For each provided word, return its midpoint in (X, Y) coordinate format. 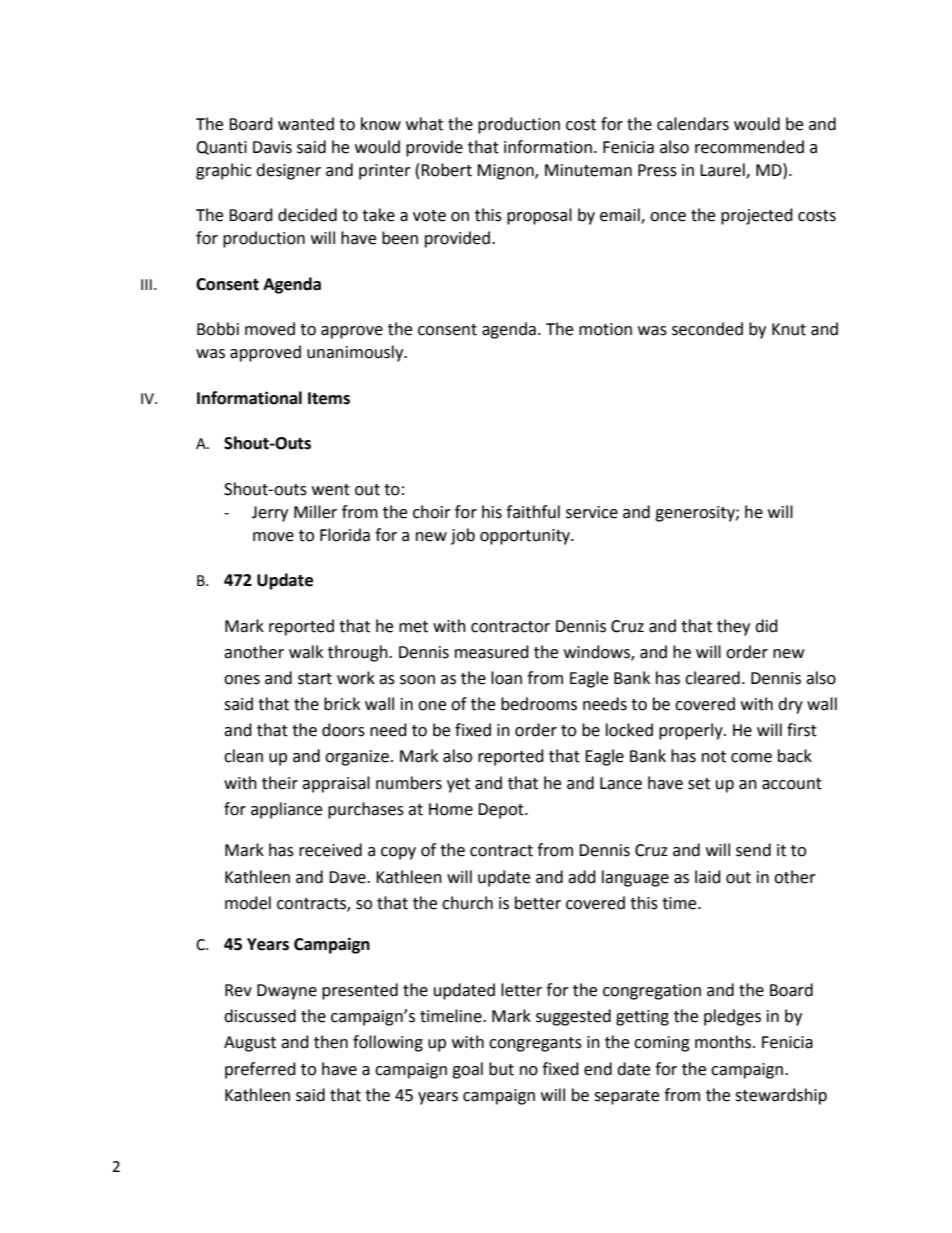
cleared (712, 678)
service (592, 512)
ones (242, 680)
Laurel (723, 170)
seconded (707, 329)
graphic (224, 171)
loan (506, 678)
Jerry (270, 514)
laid (708, 877)
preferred (260, 1070)
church (467, 903)
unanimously (356, 353)
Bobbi (218, 329)
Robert (446, 170)
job (463, 536)
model (248, 903)
